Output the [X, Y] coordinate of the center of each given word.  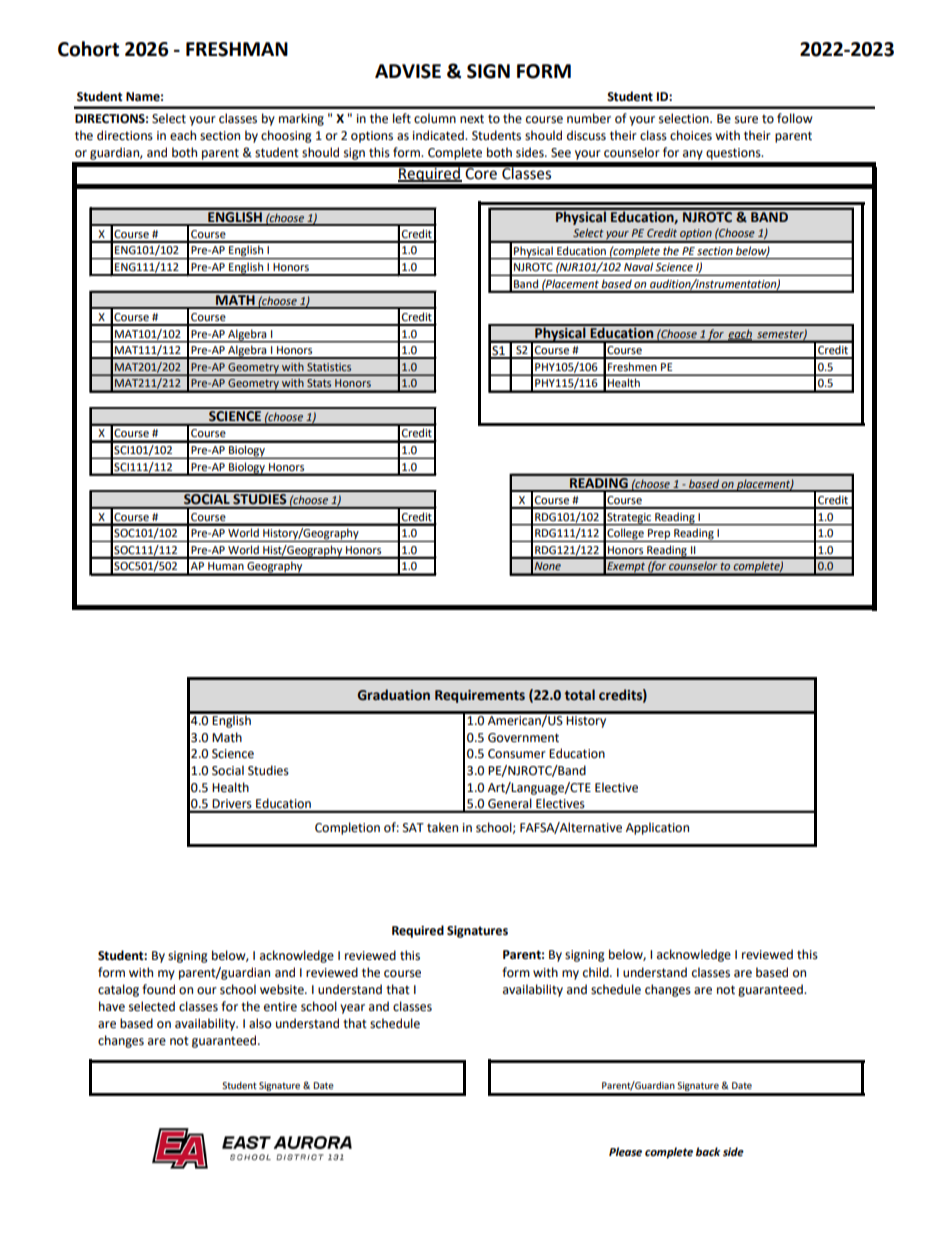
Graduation [394, 695]
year [352, 1009]
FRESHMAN [237, 49]
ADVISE [408, 71]
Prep [659, 535]
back [708, 1152]
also [260, 1023]
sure [746, 120]
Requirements [480, 696]
